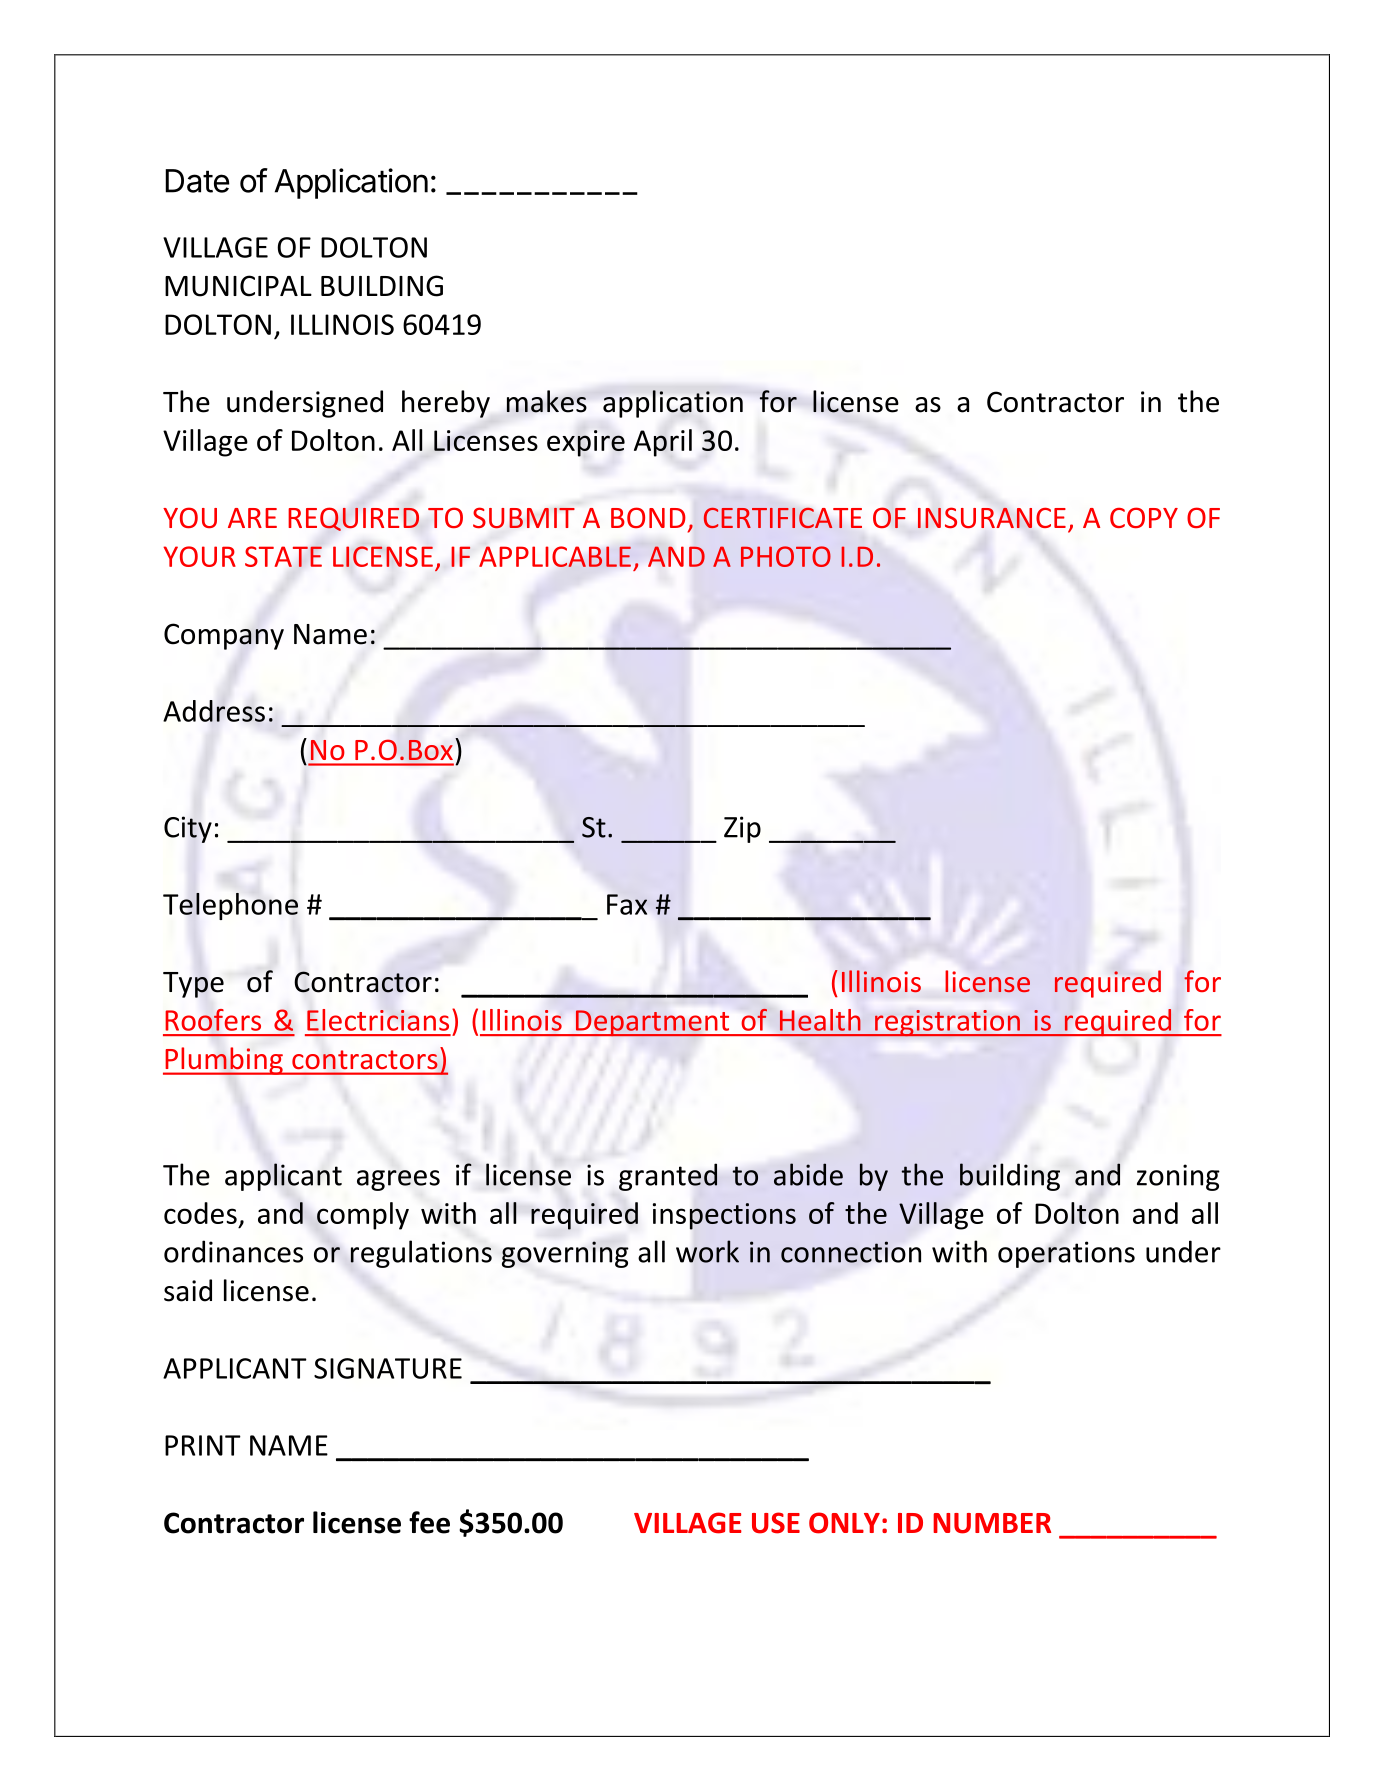 The image size is (1384, 1791). What do you see at coordinates (652, 1023) in the screenshot?
I see `Department` at bounding box center [652, 1023].
